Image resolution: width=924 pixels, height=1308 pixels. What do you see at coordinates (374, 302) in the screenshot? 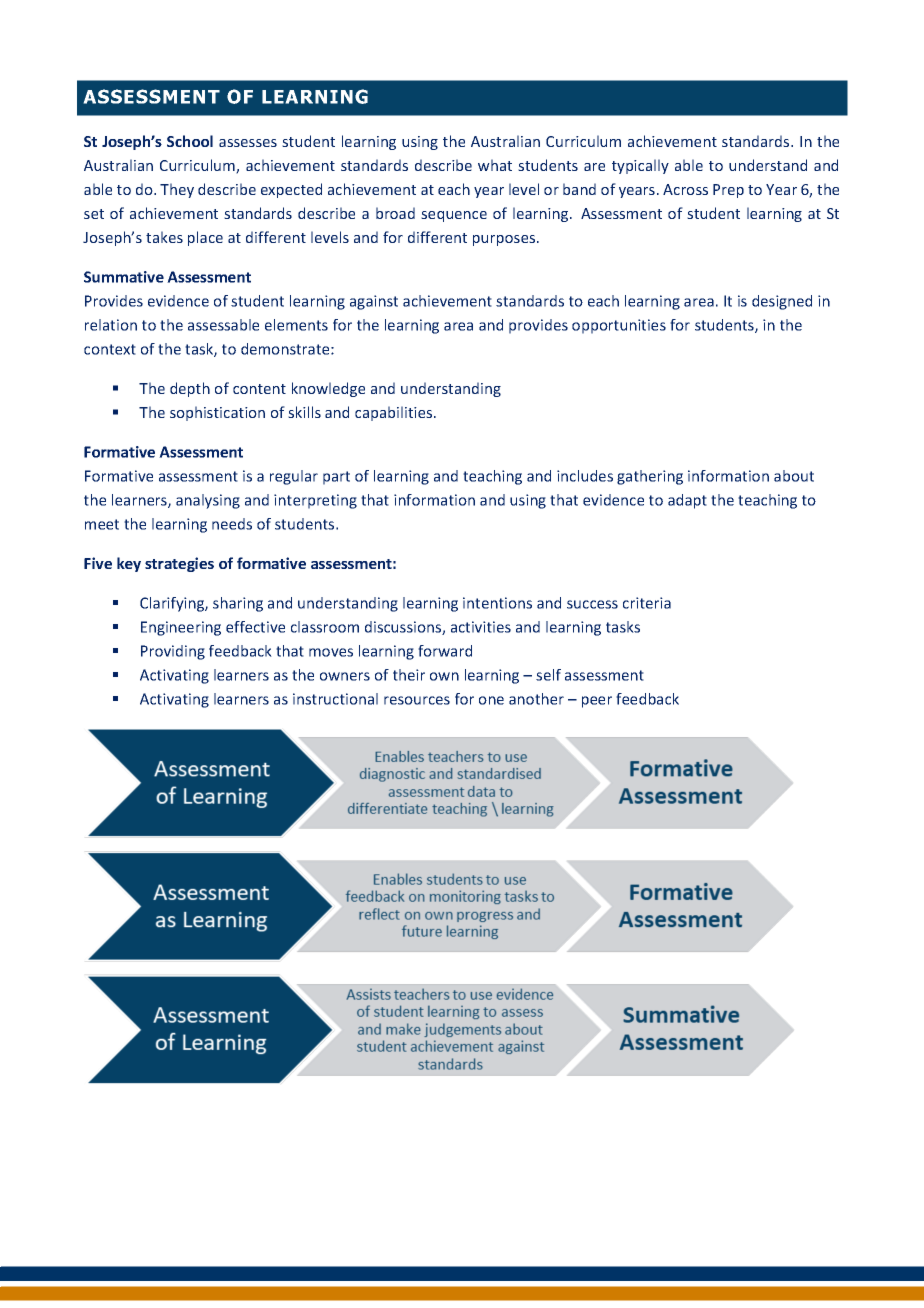
I see `against` at bounding box center [374, 302].
